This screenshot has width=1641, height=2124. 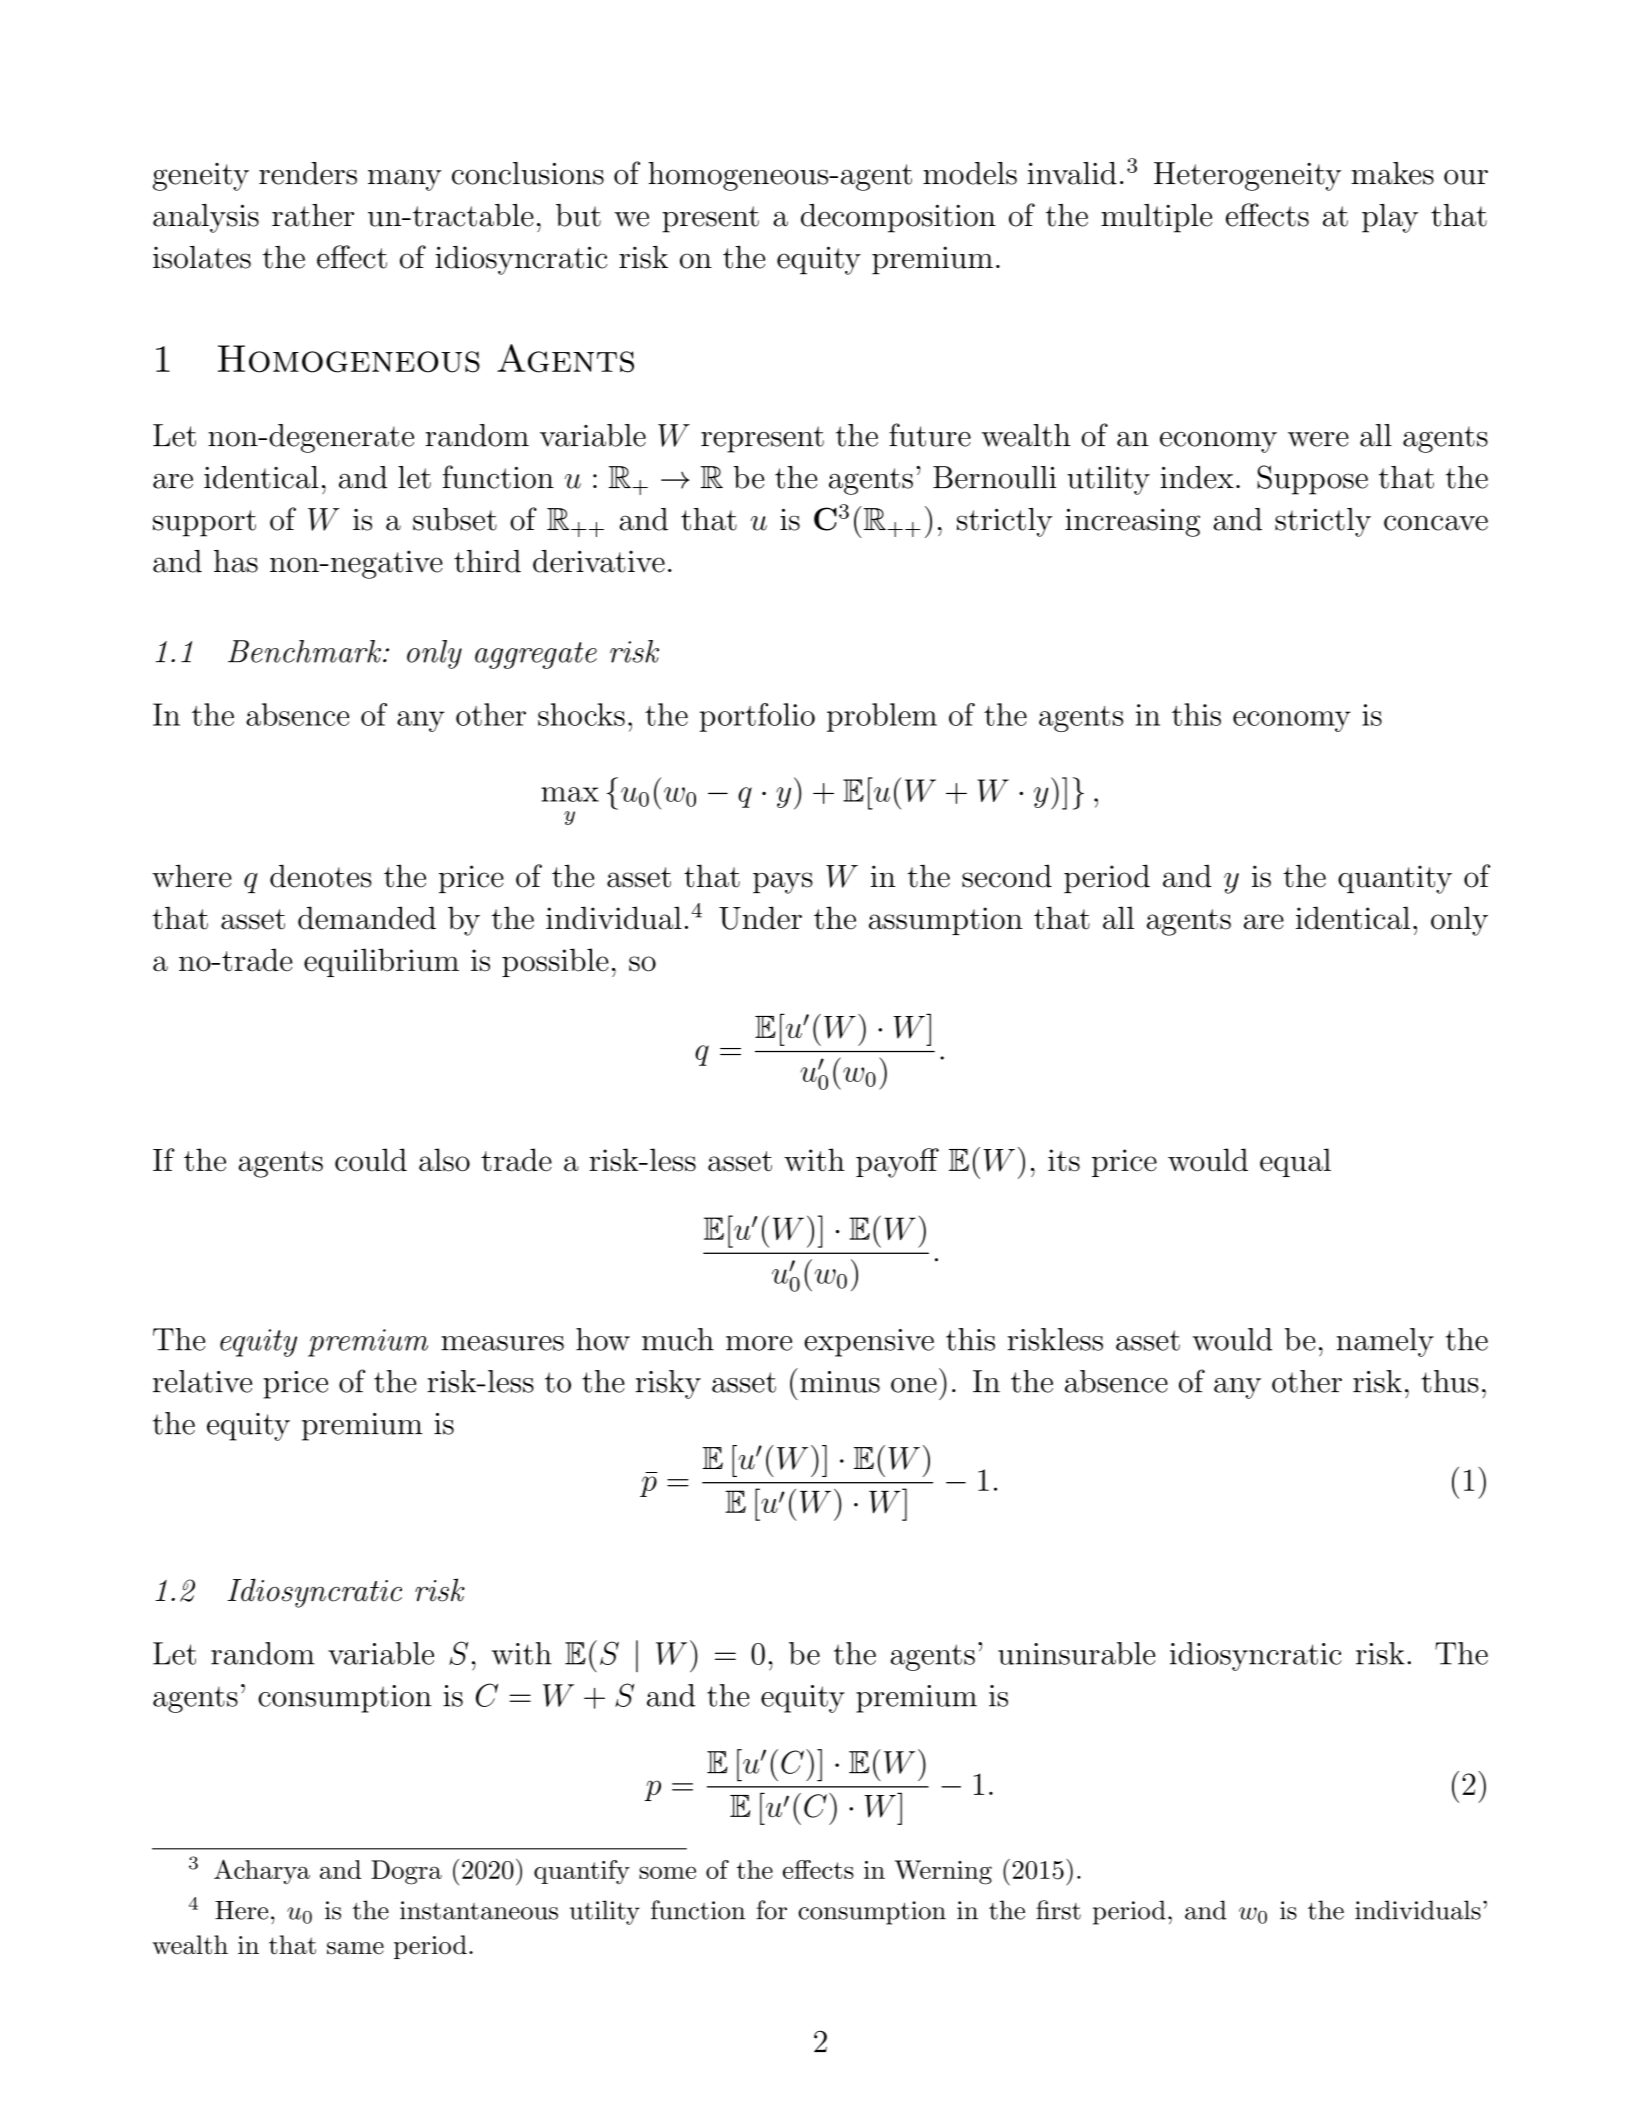 What do you see at coordinates (313, 215) in the screenshot?
I see `rather` at bounding box center [313, 215].
